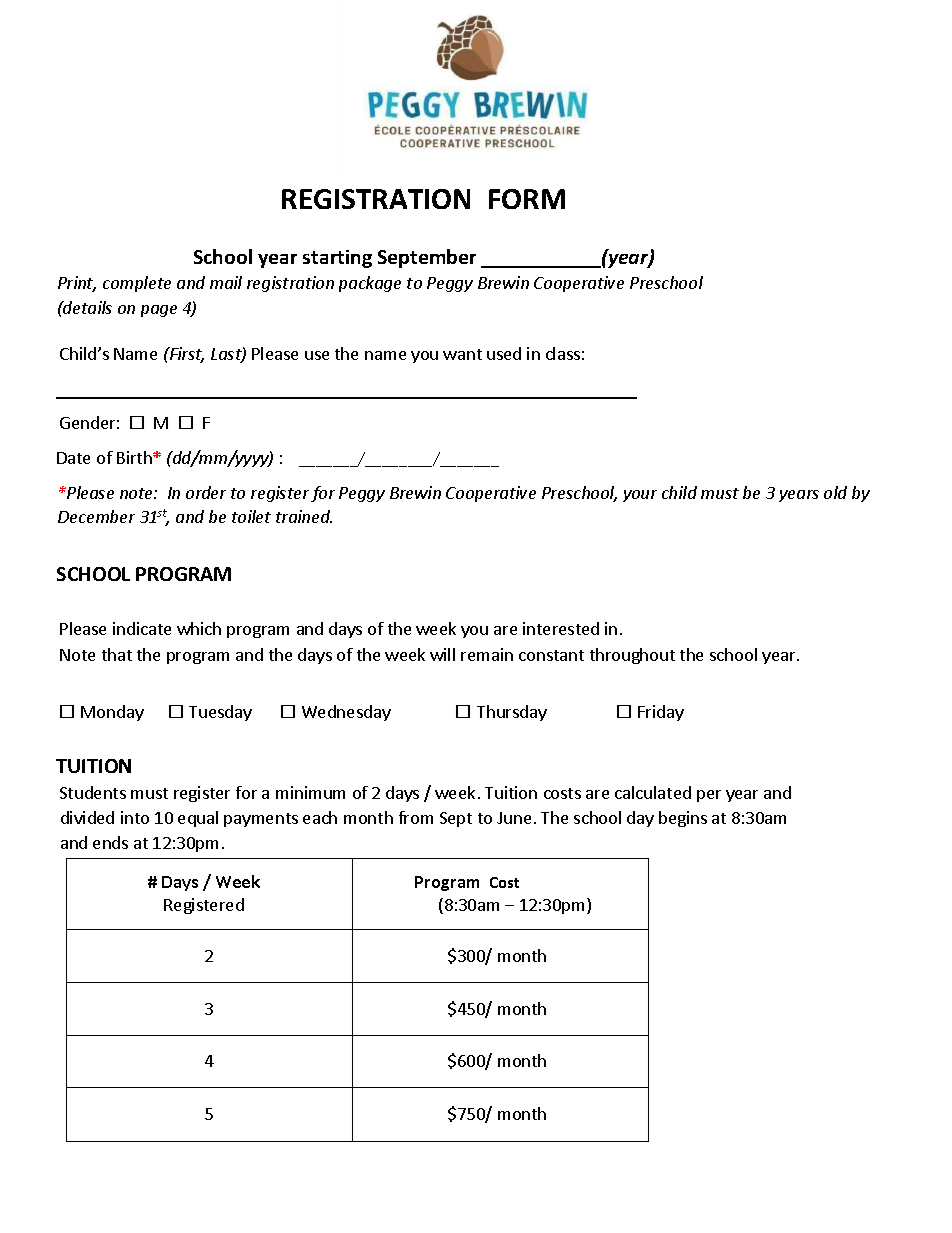  What do you see at coordinates (304, 516) in the screenshot?
I see `trained` at bounding box center [304, 516].
